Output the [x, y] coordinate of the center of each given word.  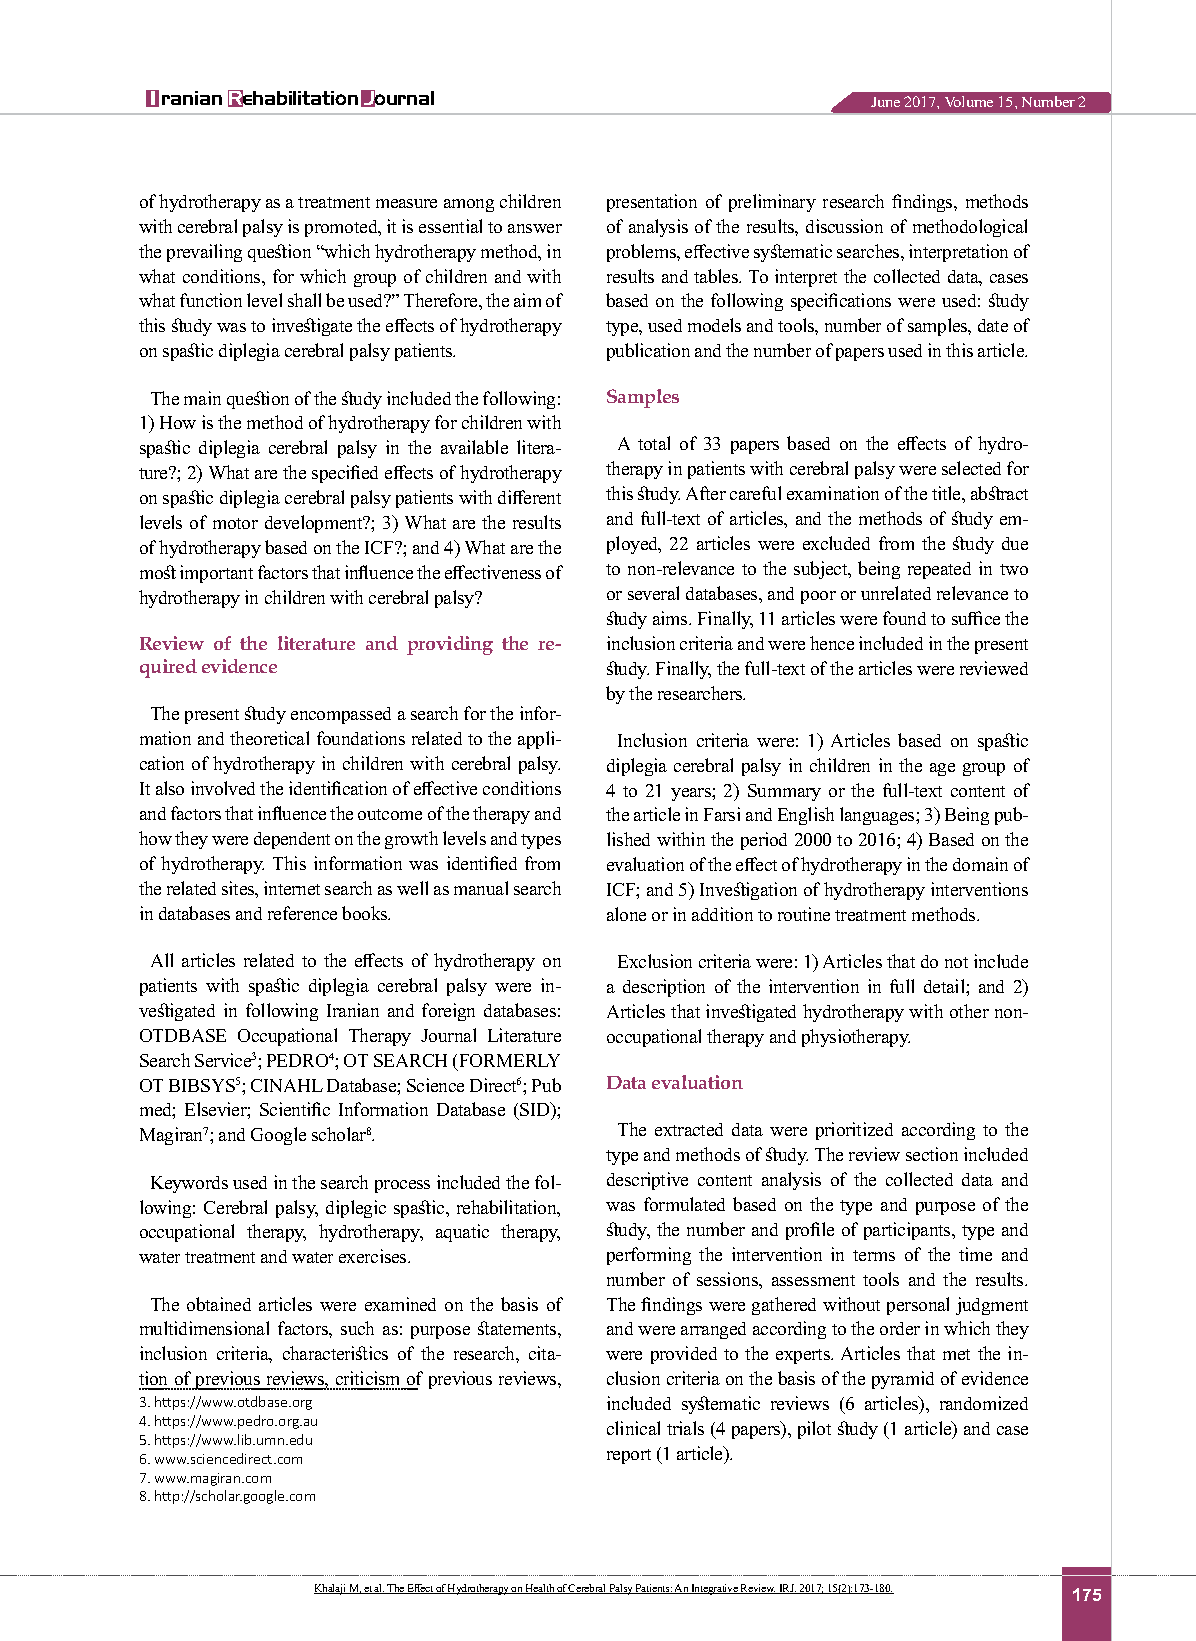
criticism [368, 1380]
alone [626, 914]
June [885, 102]
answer [535, 228]
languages [878, 816]
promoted [342, 228]
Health [540, 1589]
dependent [292, 840]
